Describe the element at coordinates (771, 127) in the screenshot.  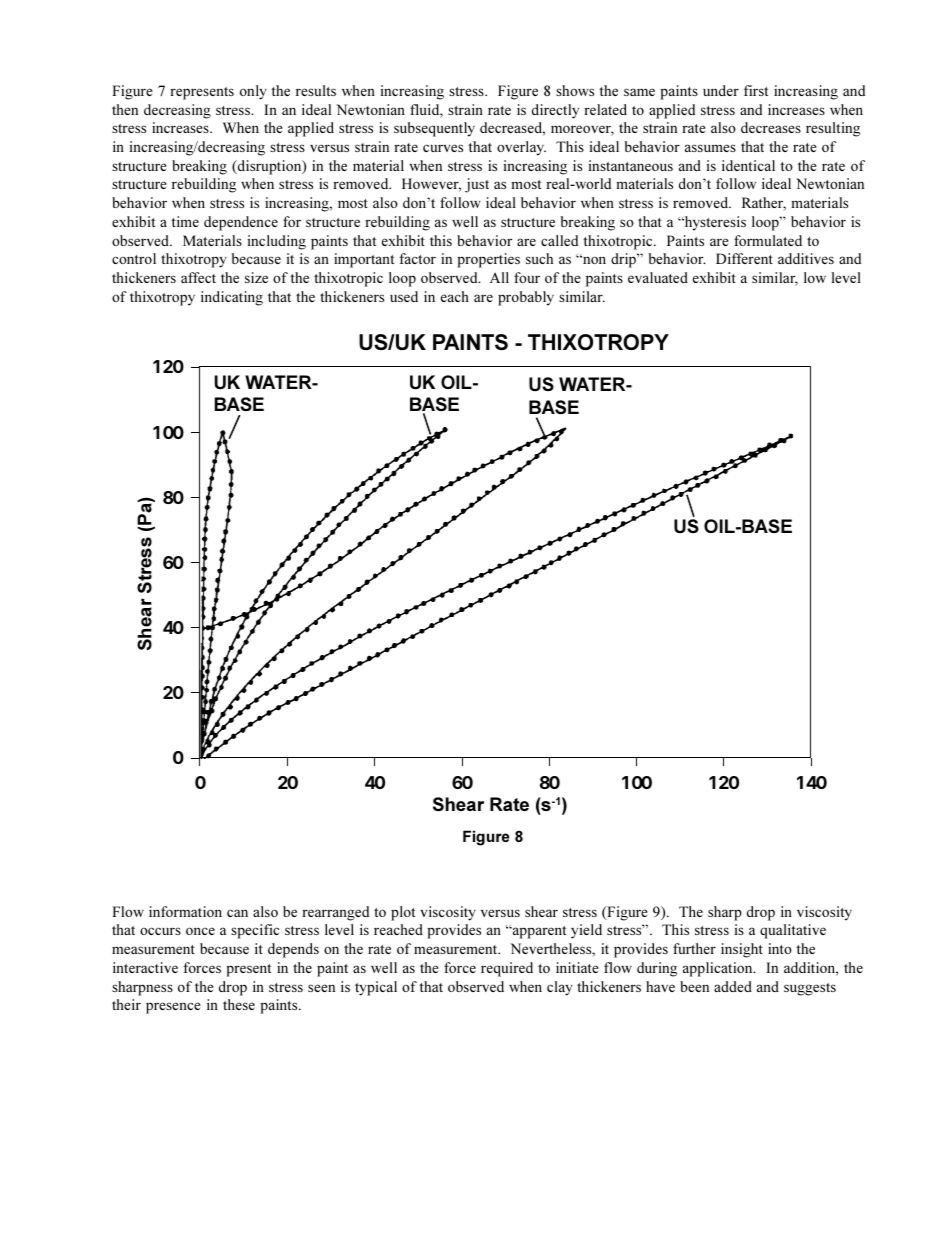
I see `decreases` at that location.
